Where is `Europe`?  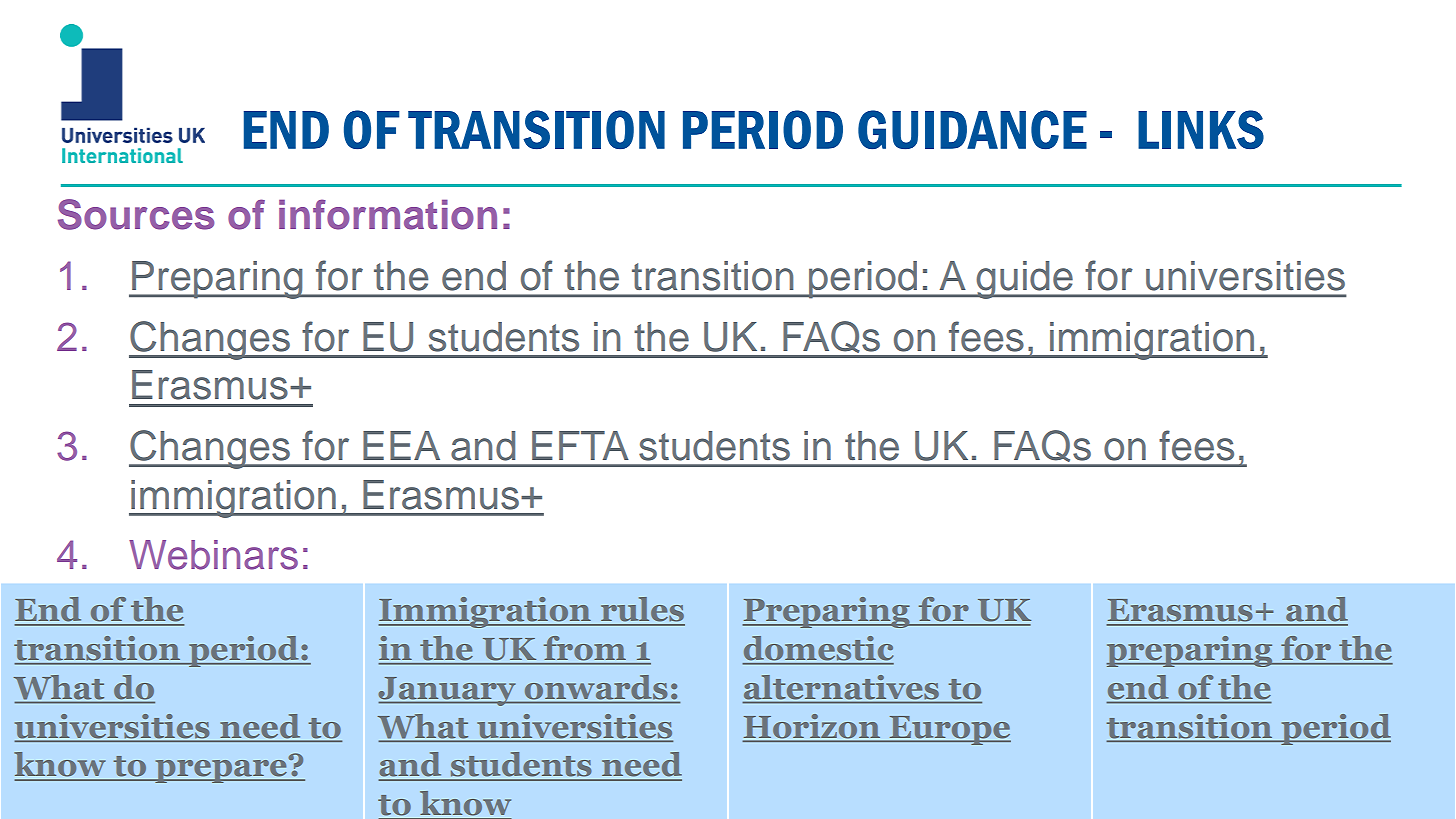 Europe is located at coordinates (949, 730).
